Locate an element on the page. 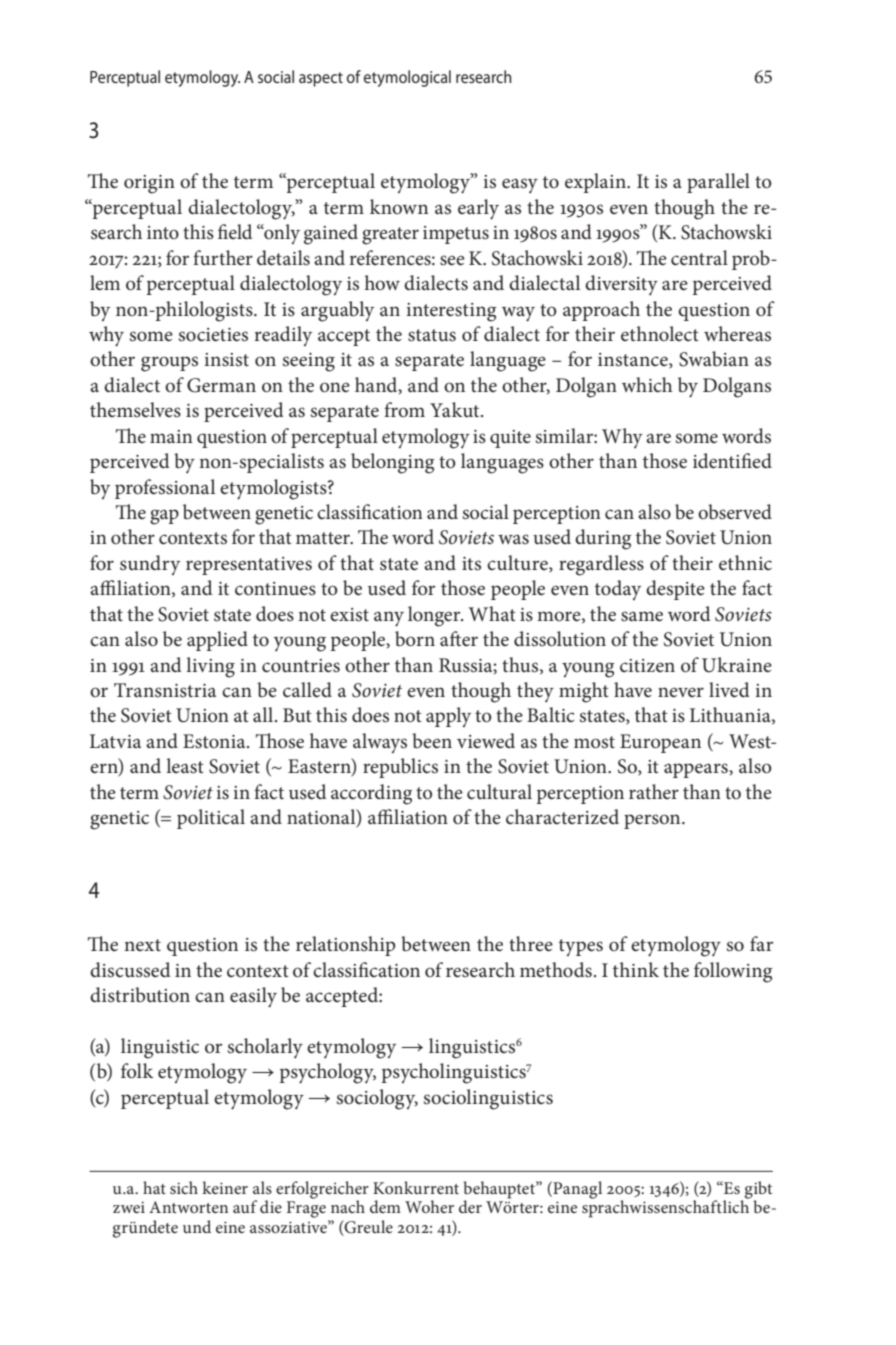 This image has width=896, height=1345. citizen is located at coordinates (647, 666).
